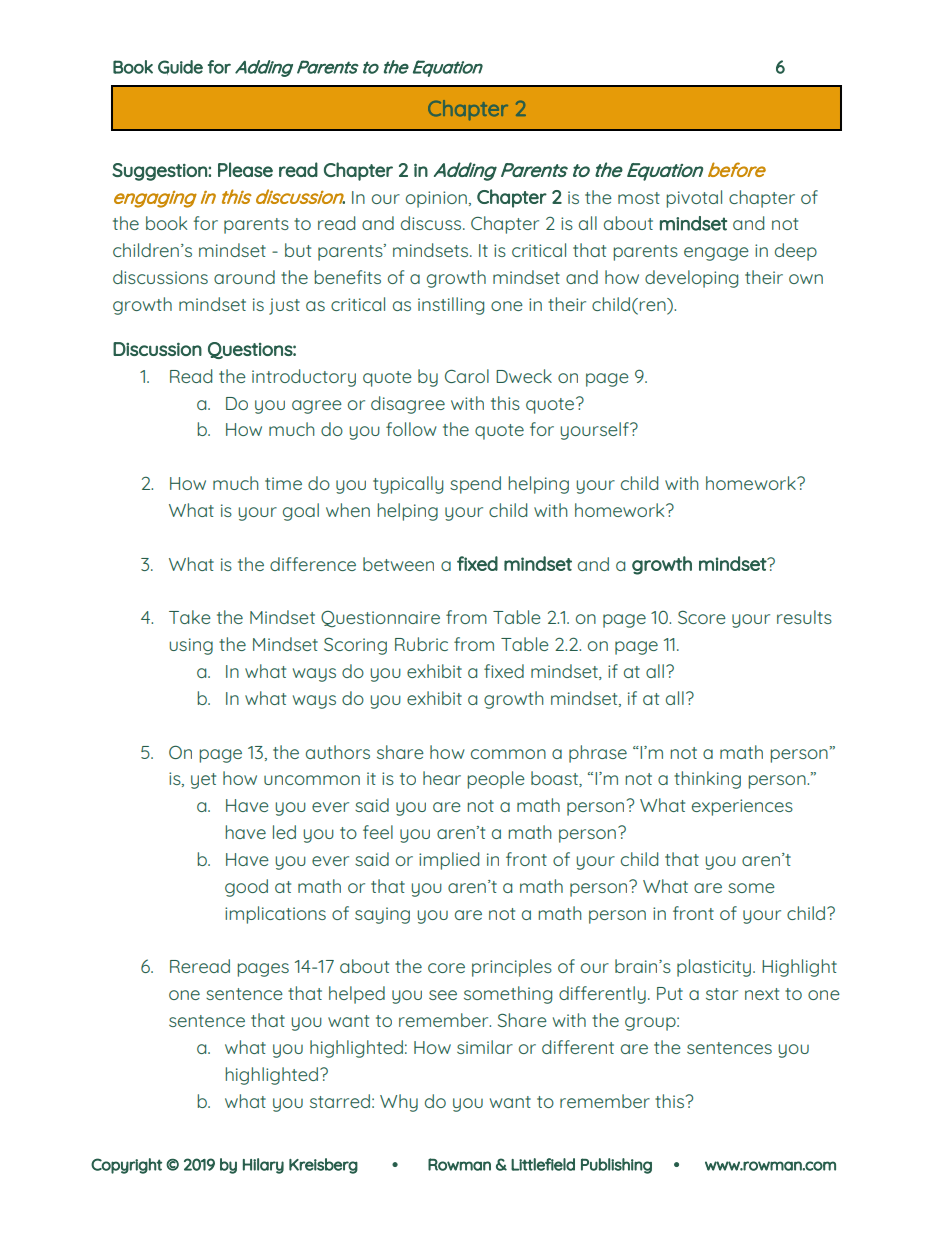  Describe the element at coordinates (180, 67) in the page. I see `Guide` at that location.
